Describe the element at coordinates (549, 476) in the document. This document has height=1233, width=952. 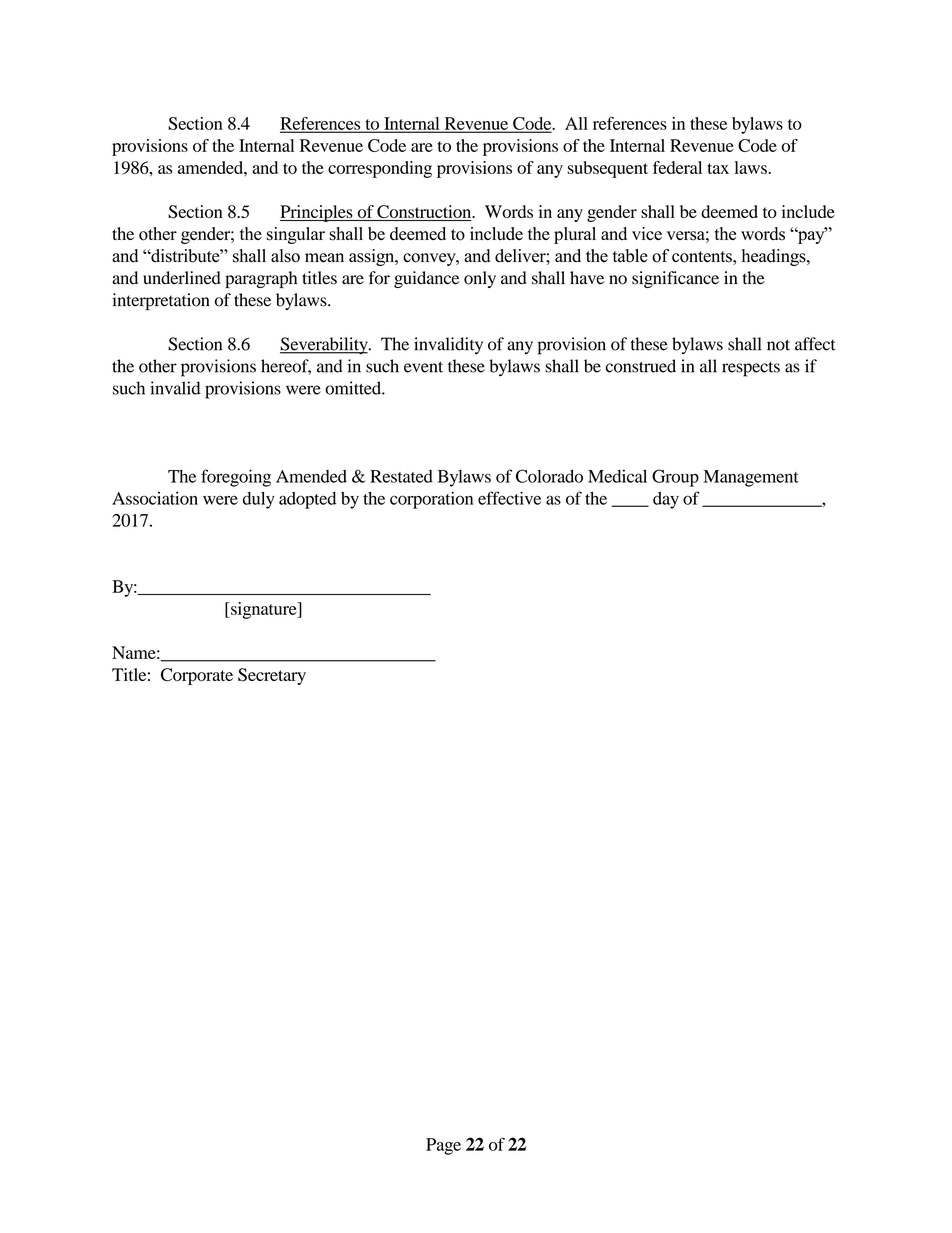
I see `Colorado` at that location.
